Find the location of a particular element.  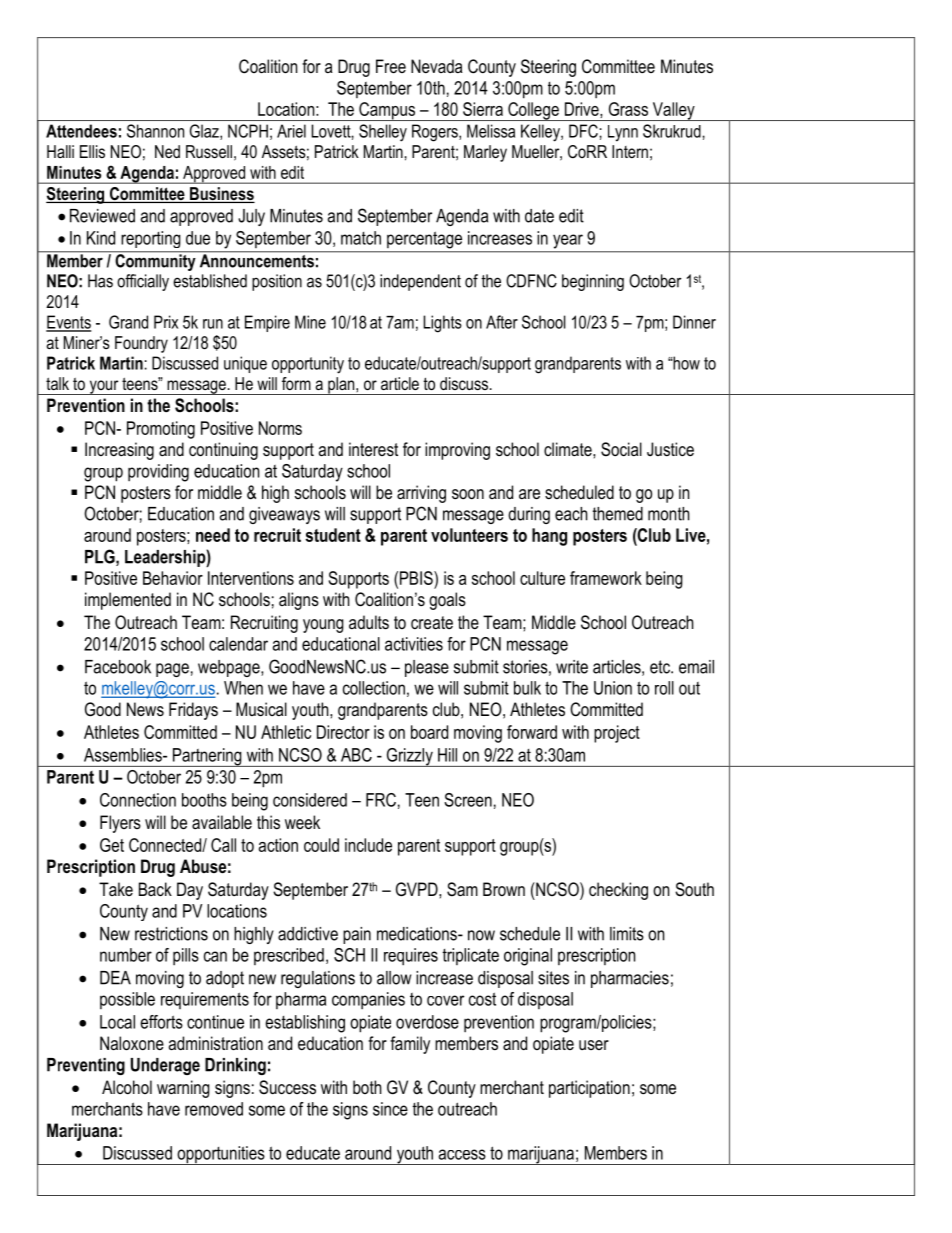

implemented is located at coordinates (128, 601).
